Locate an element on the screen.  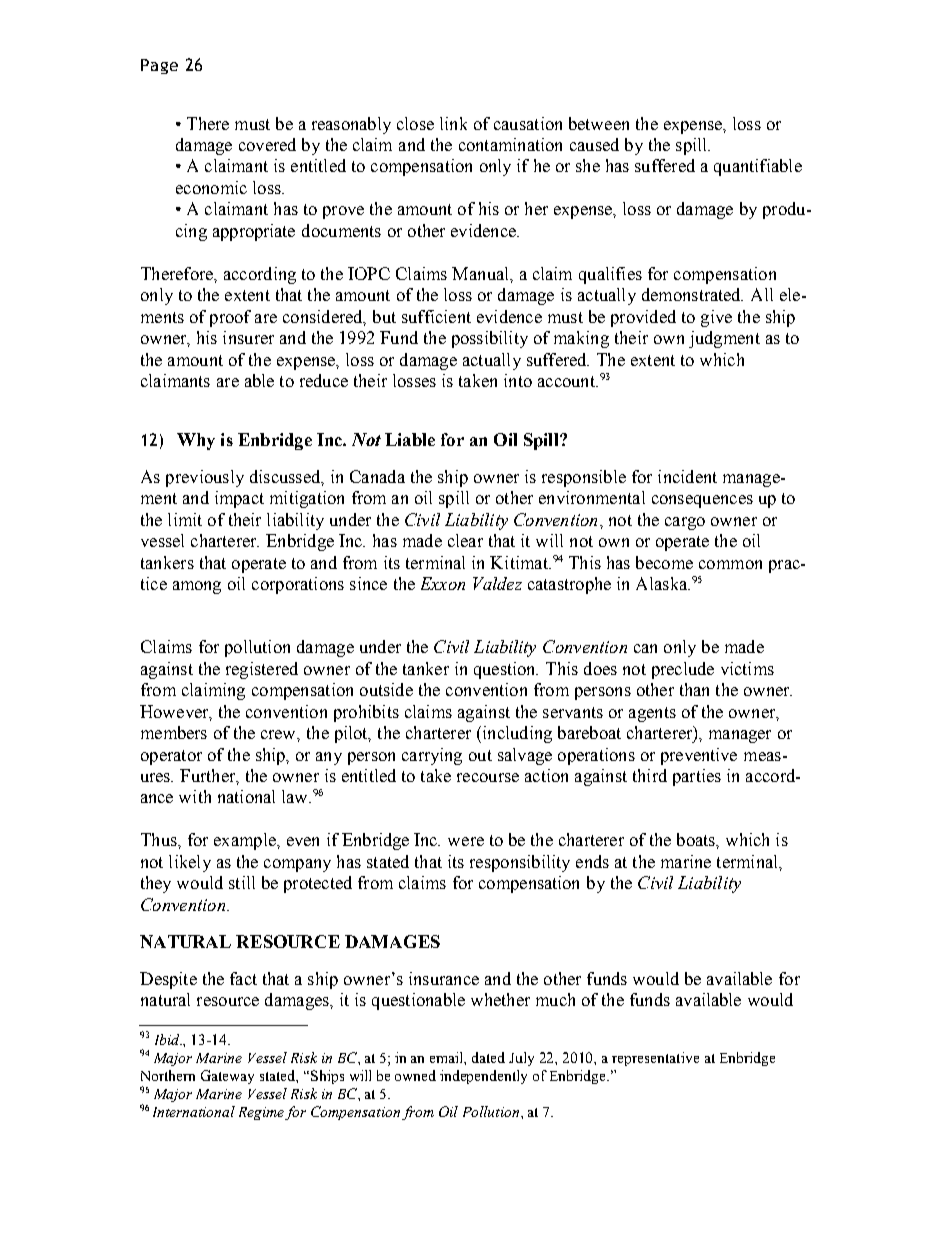
between is located at coordinates (599, 123).
